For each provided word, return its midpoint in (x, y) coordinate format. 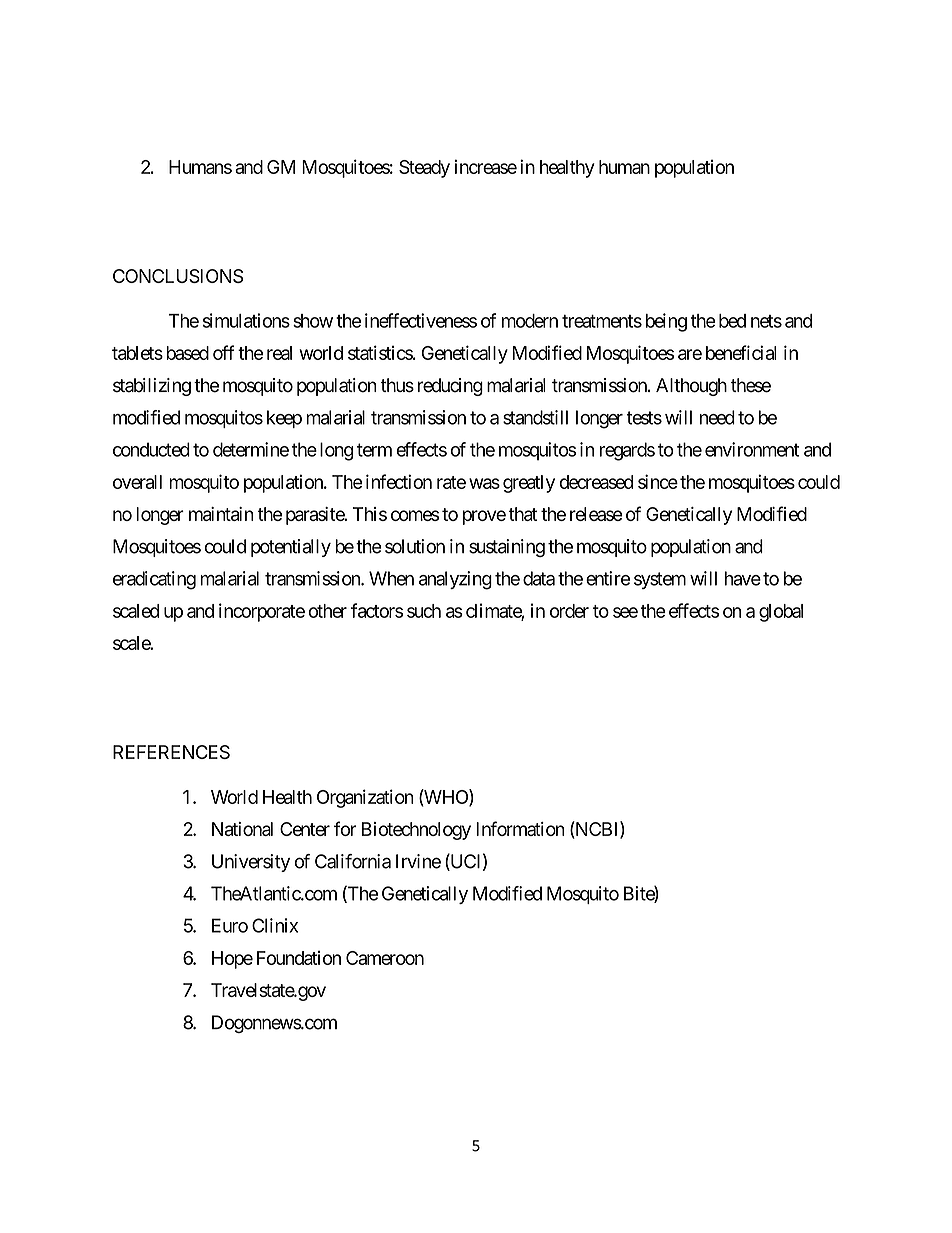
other (328, 611)
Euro (230, 925)
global (781, 613)
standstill (535, 417)
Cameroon (385, 958)
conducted (151, 449)
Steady (424, 169)
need (717, 417)
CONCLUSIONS (178, 276)
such (424, 611)
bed (732, 321)
